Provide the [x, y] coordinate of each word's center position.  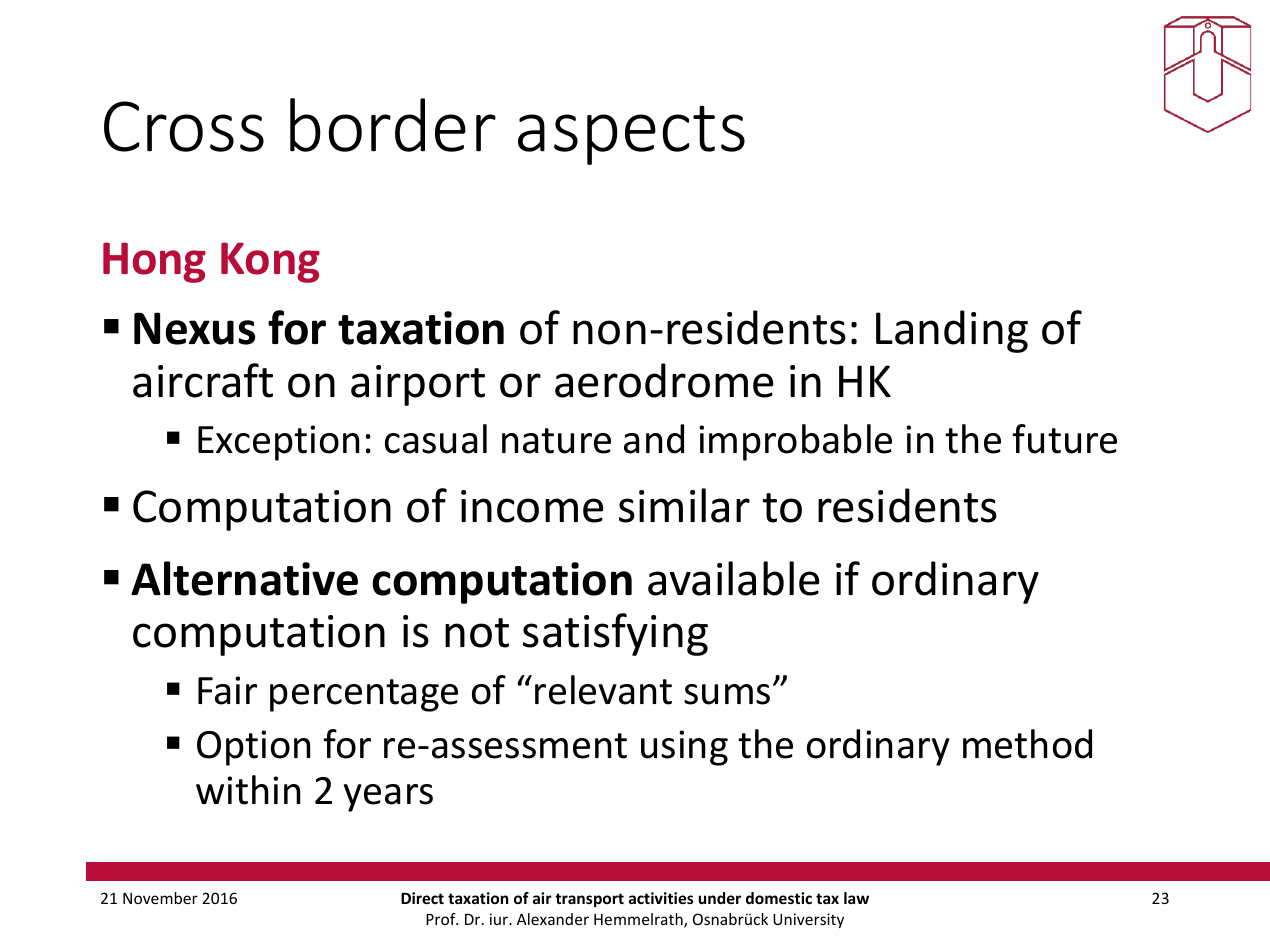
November [160, 898]
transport [589, 900]
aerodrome [664, 380]
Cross [184, 126]
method [1027, 744]
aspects [631, 135]
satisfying [615, 634]
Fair [227, 690]
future [1064, 439]
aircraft [203, 380]
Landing [952, 331]
